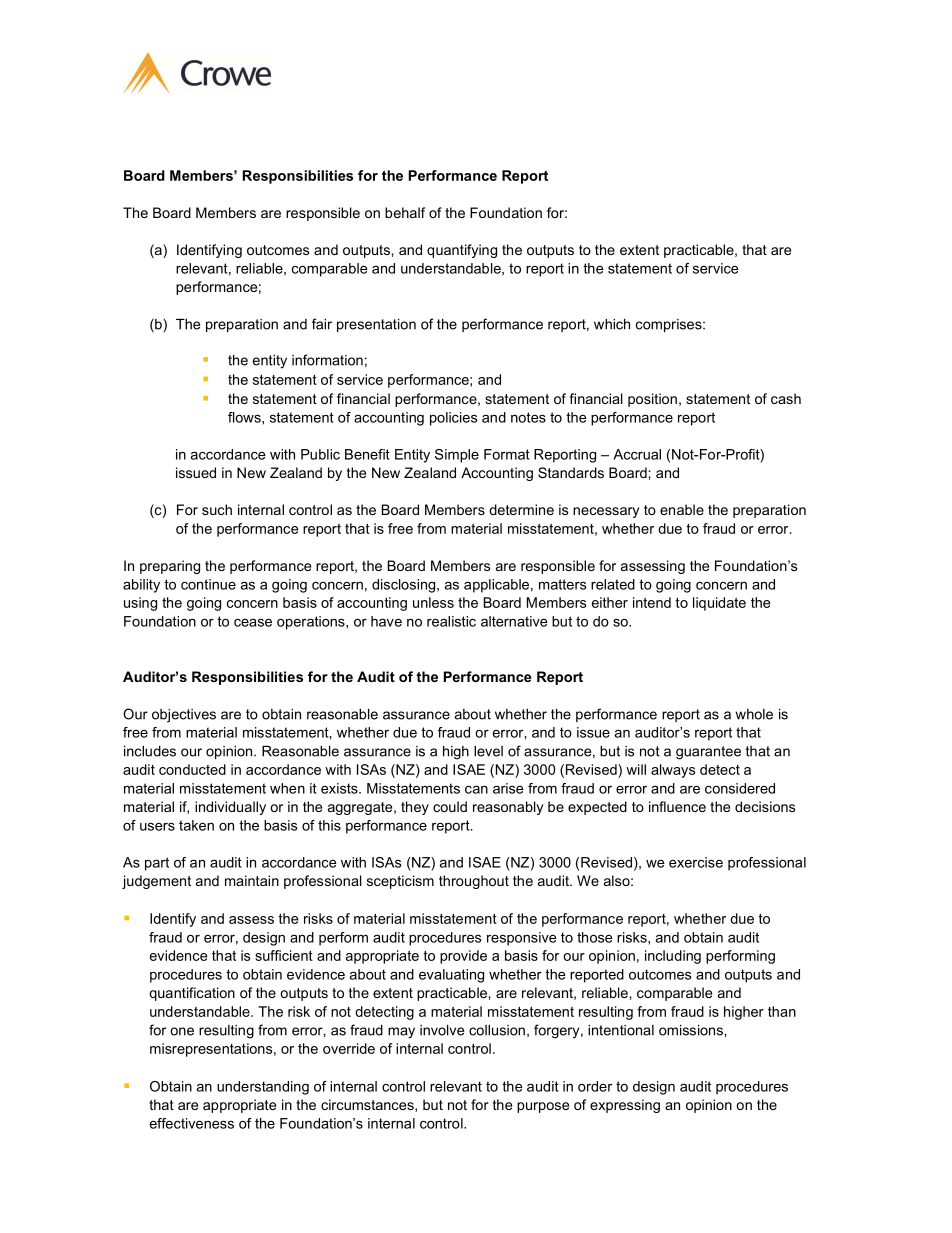  Describe the element at coordinates (253, 622) in the document. I see `cease` at that location.
